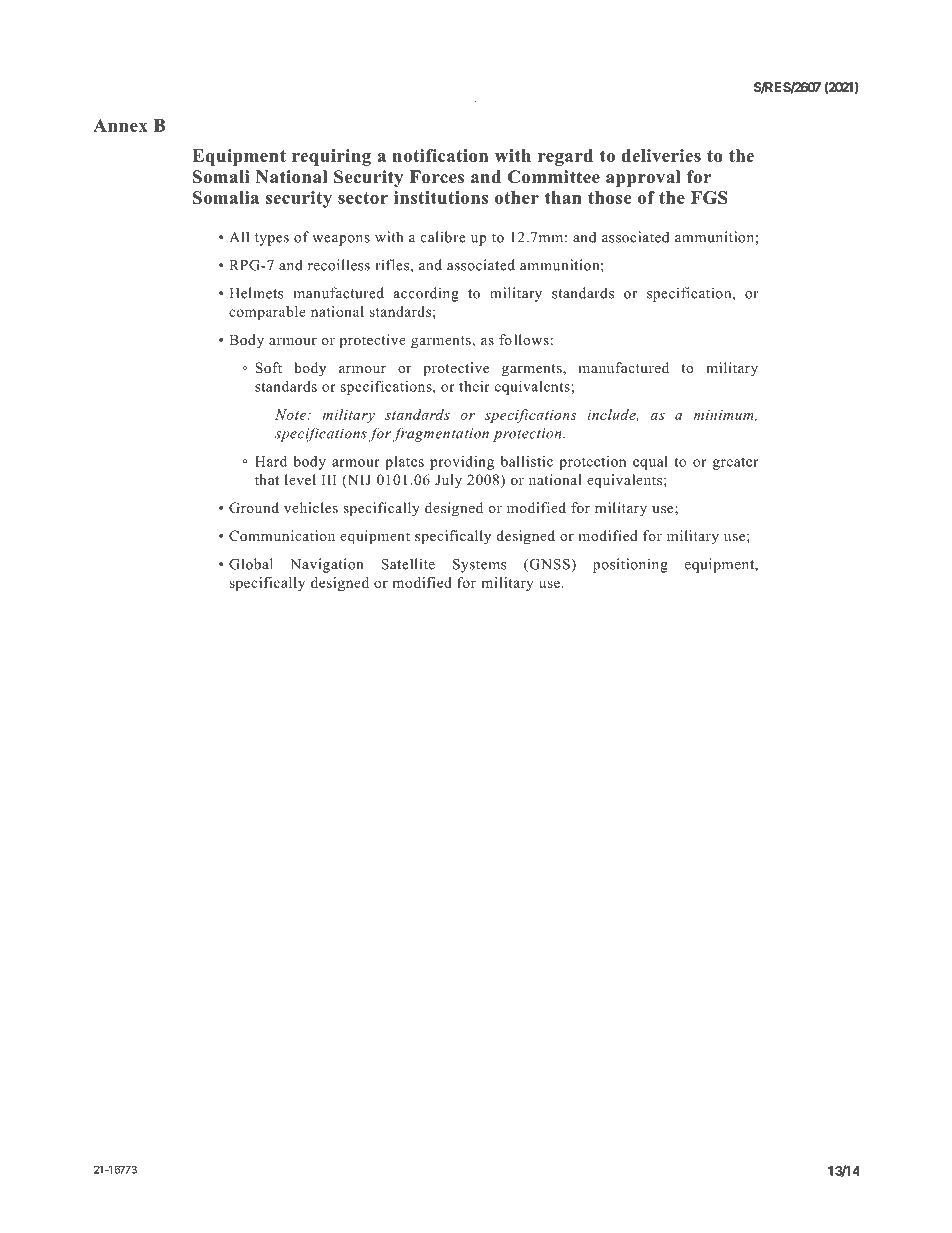 This screenshot has height=1233, width=952. Describe the element at coordinates (268, 368) in the screenshot. I see `Soft` at that location.
